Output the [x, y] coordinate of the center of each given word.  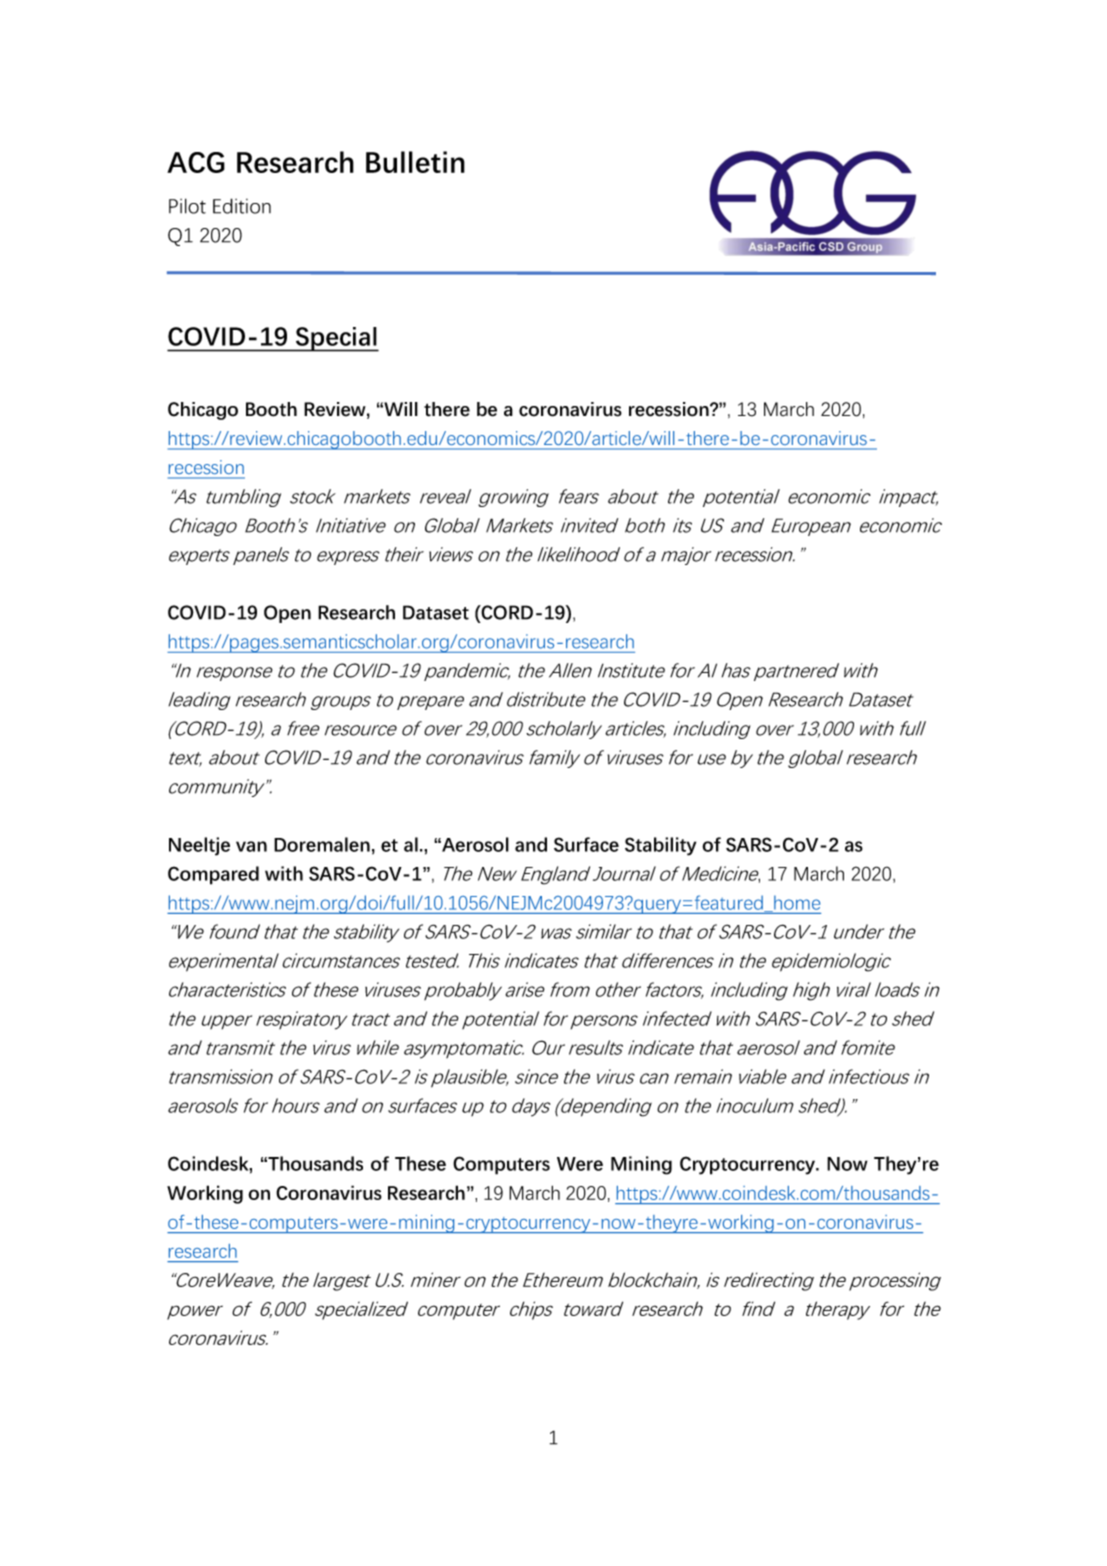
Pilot [187, 206]
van [251, 846]
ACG [196, 162]
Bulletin [415, 162]
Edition [242, 206]
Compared [213, 875]
